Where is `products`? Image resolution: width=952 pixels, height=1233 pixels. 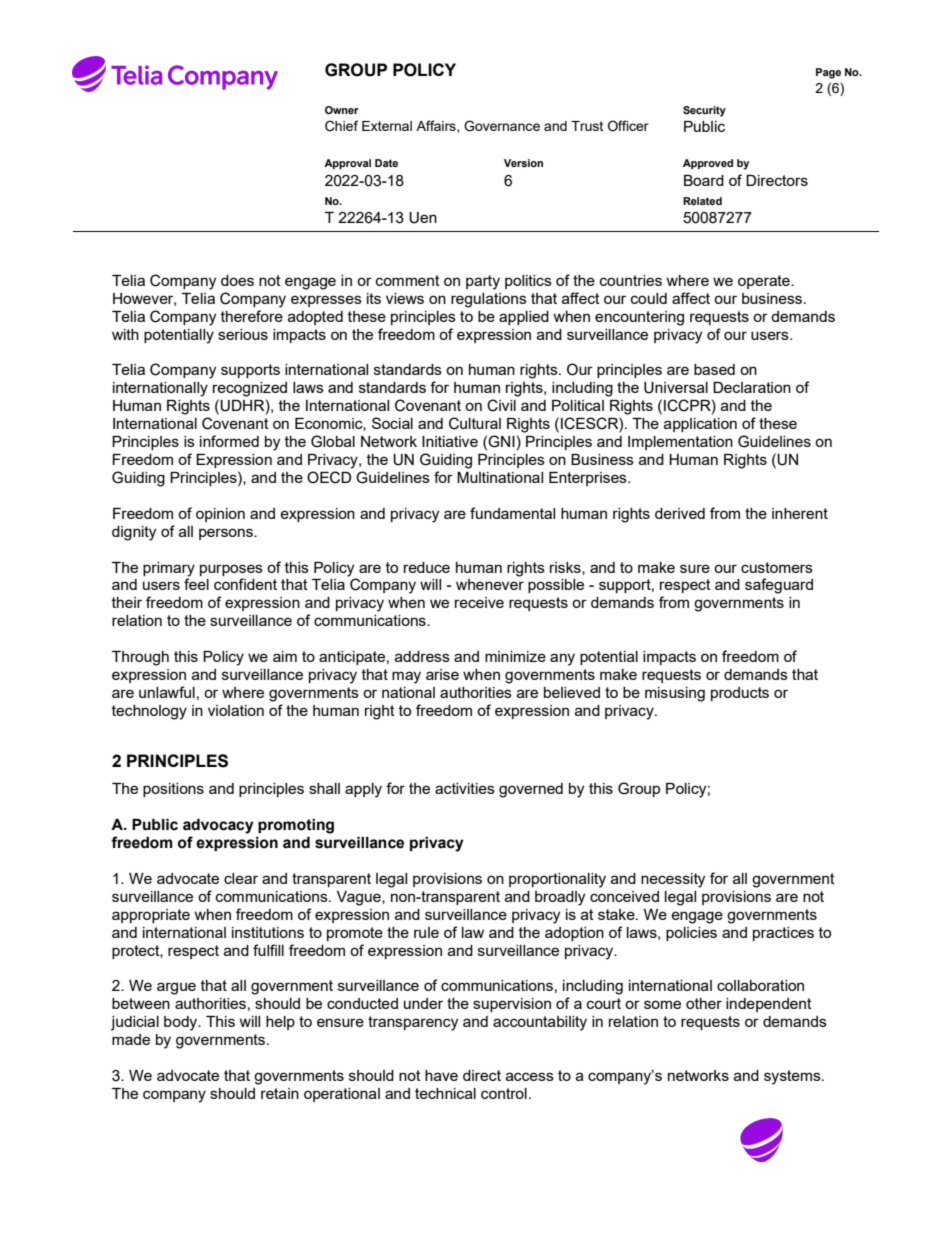 products is located at coordinates (740, 694).
